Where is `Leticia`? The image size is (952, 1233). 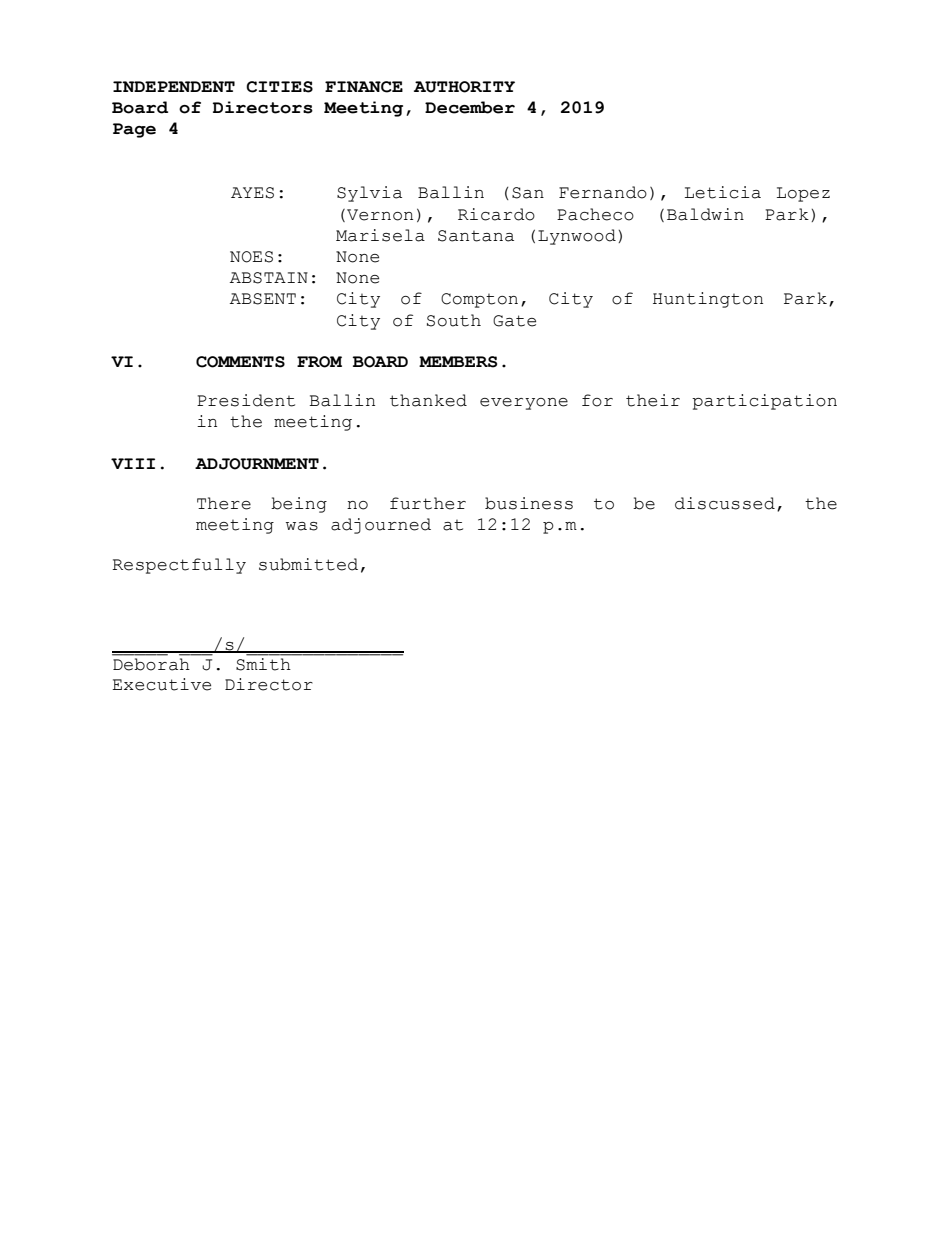 Leticia is located at coordinates (723, 192).
